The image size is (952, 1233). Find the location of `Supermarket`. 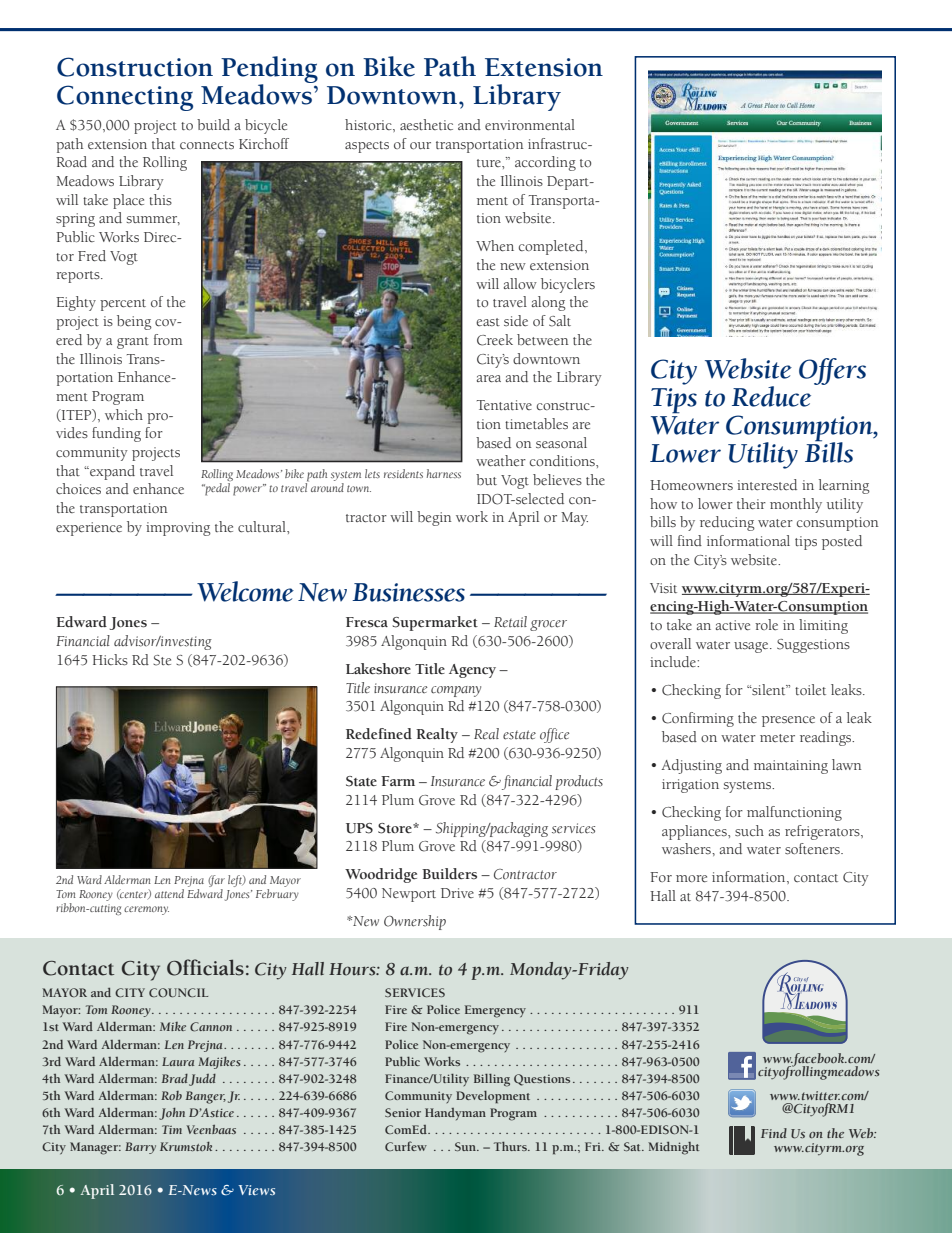

Supermarket is located at coordinates (435, 623).
